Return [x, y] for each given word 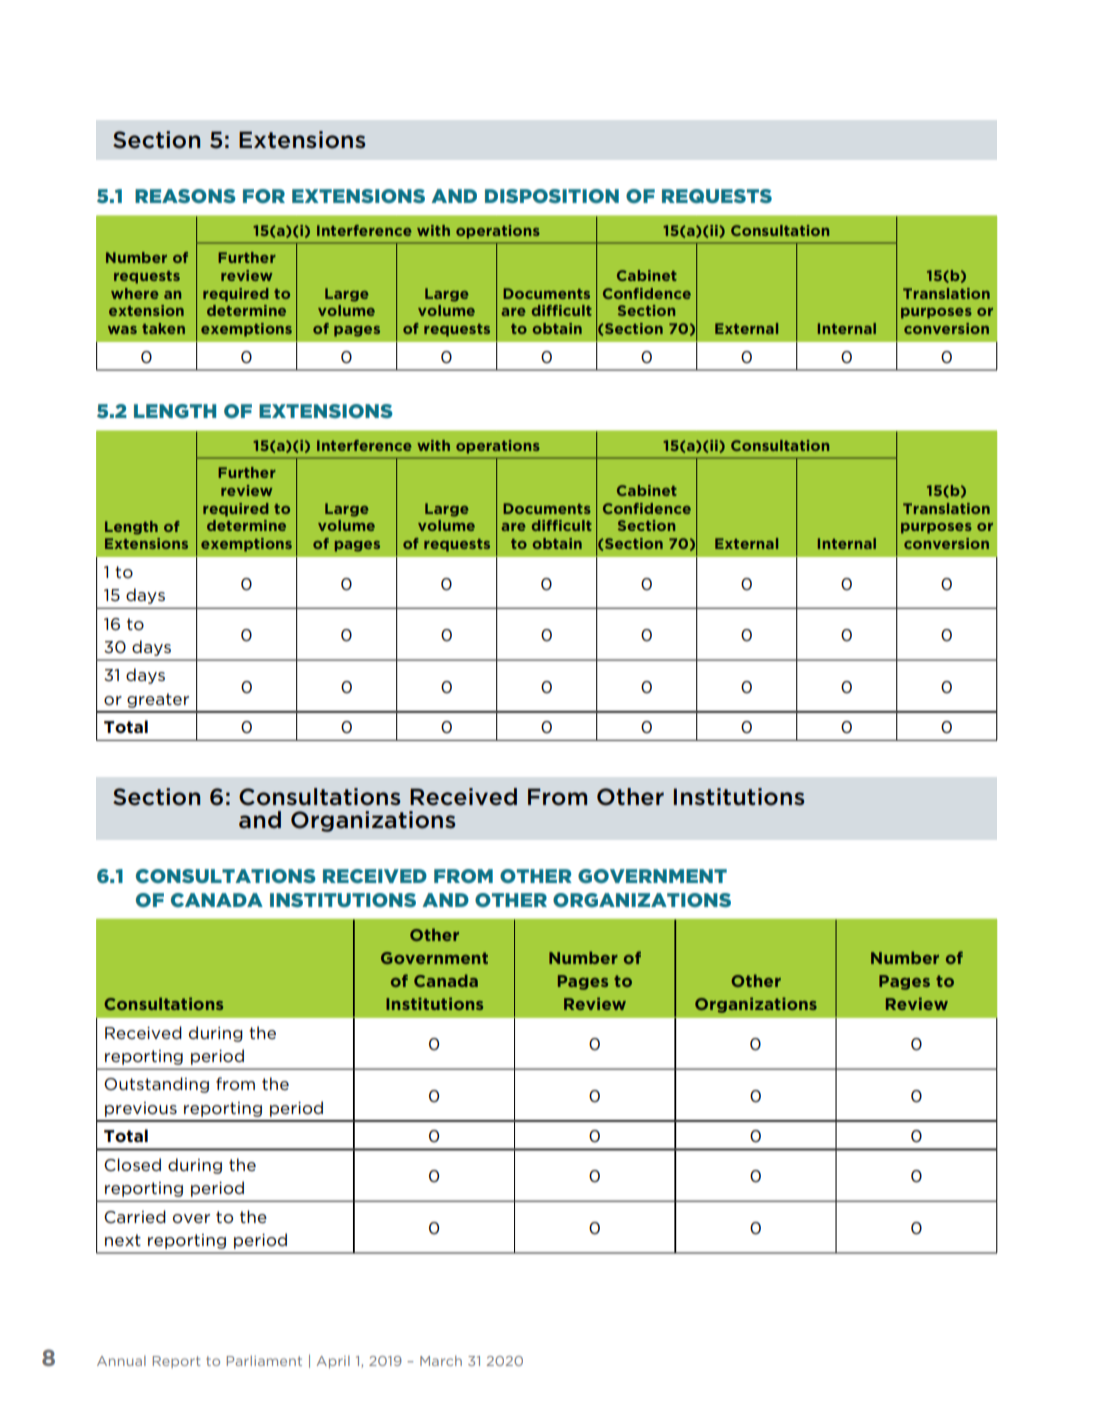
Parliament [264, 1361]
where [135, 293]
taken [163, 328]
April [333, 1362]
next [123, 1240]
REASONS [185, 196]
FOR [264, 196]
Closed [132, 1165]
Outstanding [156, 1085]
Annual [121, 1361]
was [122, 330]
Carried [135, 1216]
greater [158, 700]
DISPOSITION [552, 196]
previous [141, 1109]
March [441, 1361]
